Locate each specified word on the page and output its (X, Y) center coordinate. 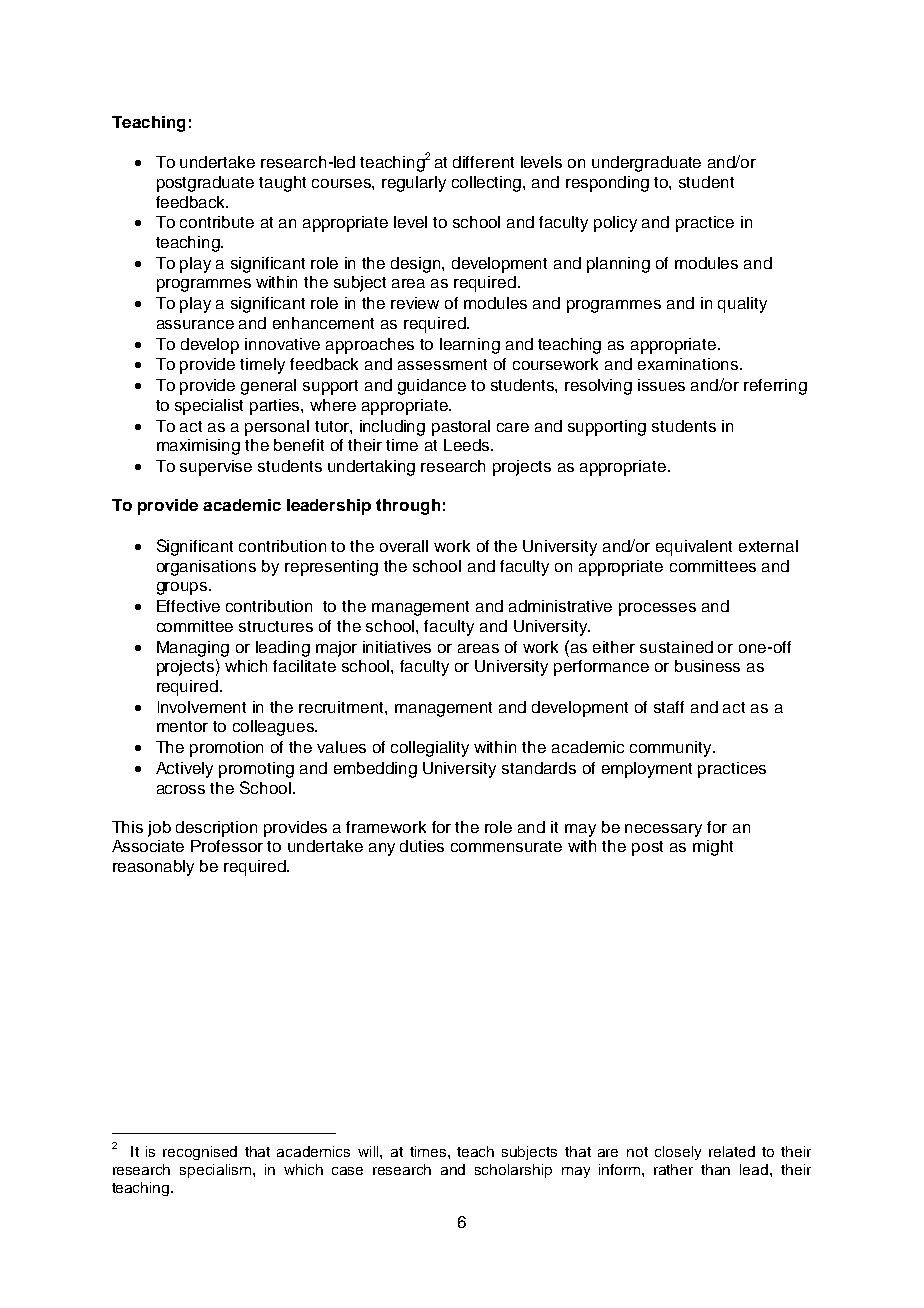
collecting (488, 184)
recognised (200, 1153)
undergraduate (646, 164)
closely (678, 1153)
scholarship (513, 1171)
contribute (217, 222)
